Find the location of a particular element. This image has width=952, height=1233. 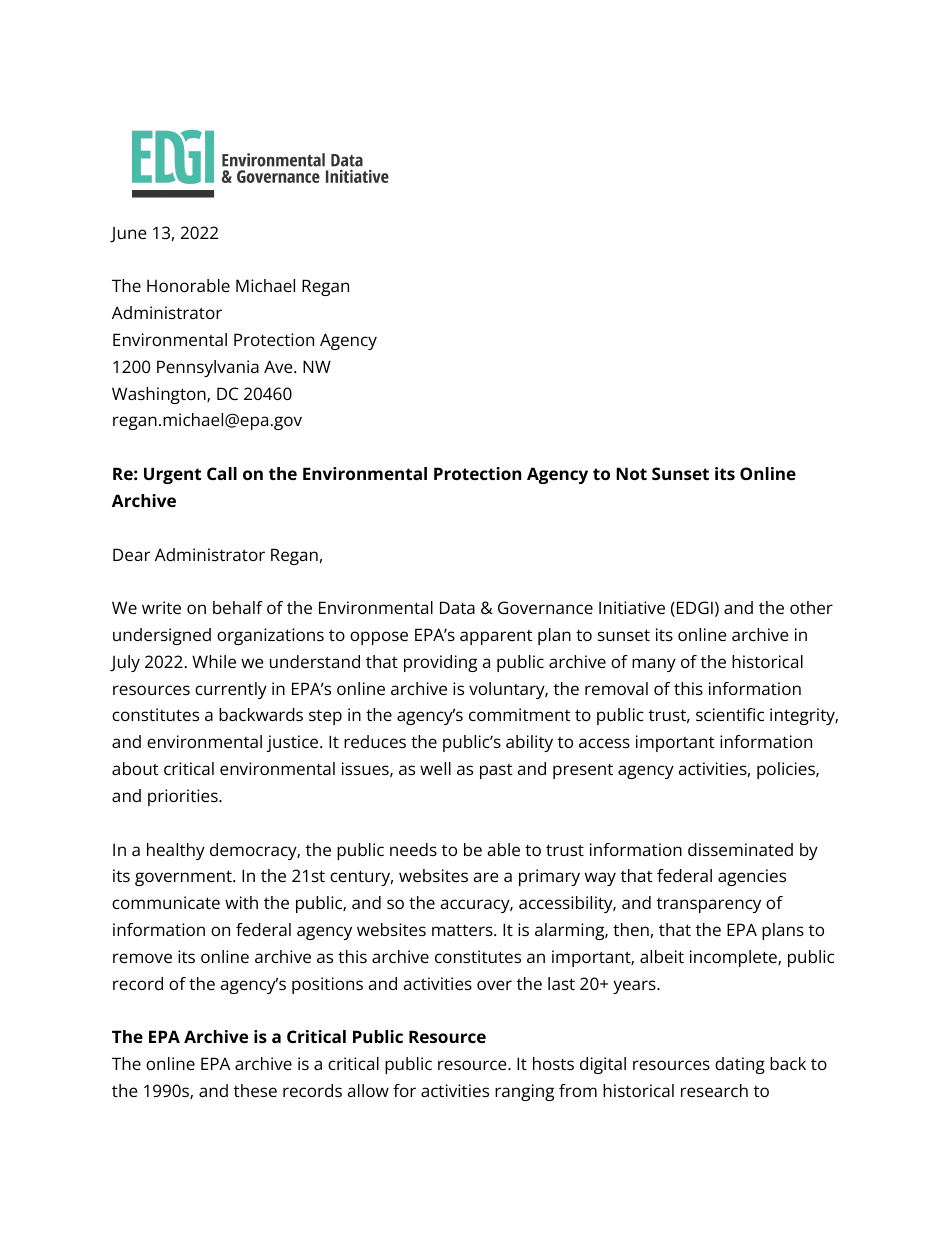

other is located at coordinates (811, 607).
